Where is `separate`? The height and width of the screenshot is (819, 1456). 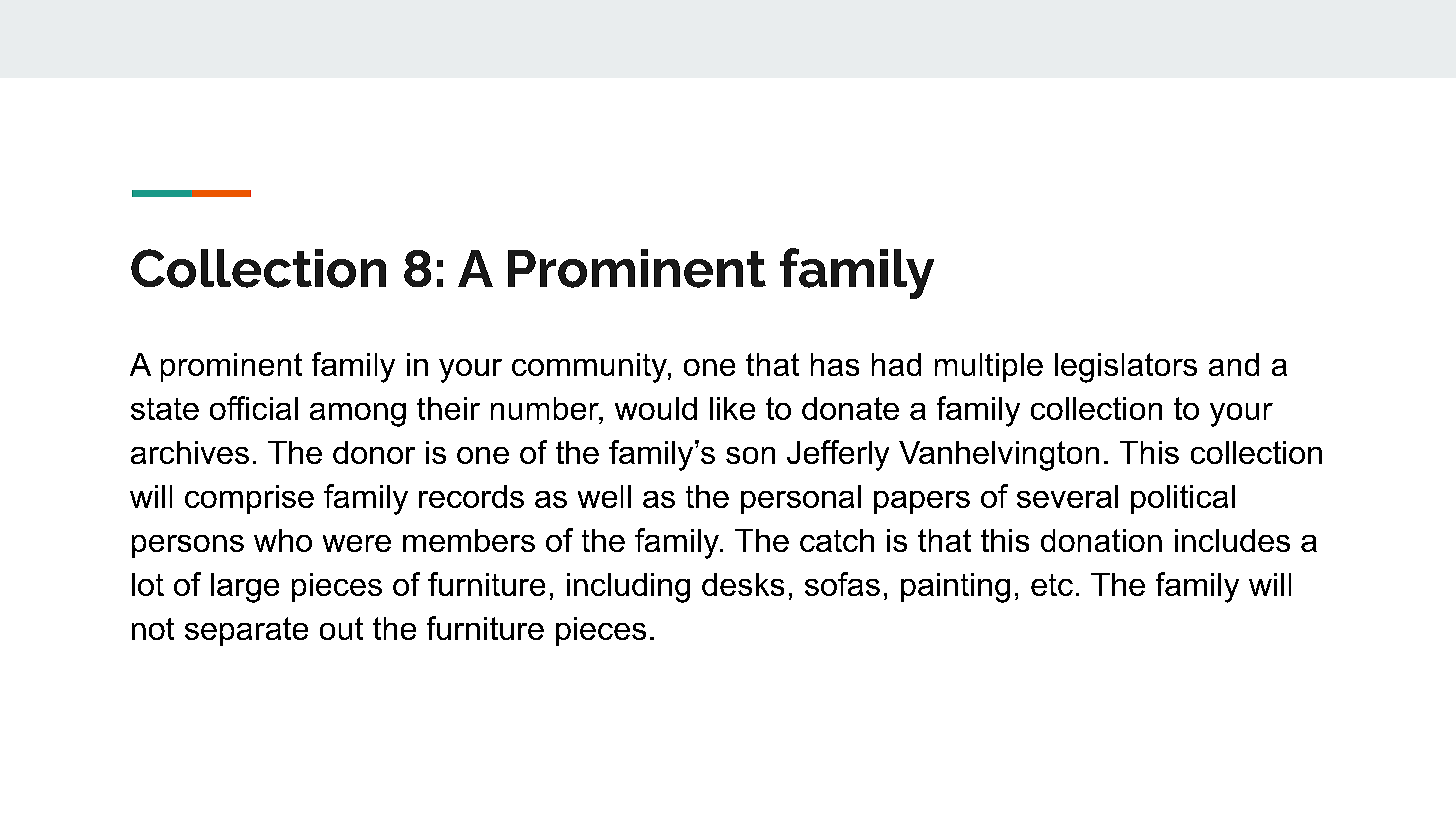
separate is located at coordinates (246, 631).
